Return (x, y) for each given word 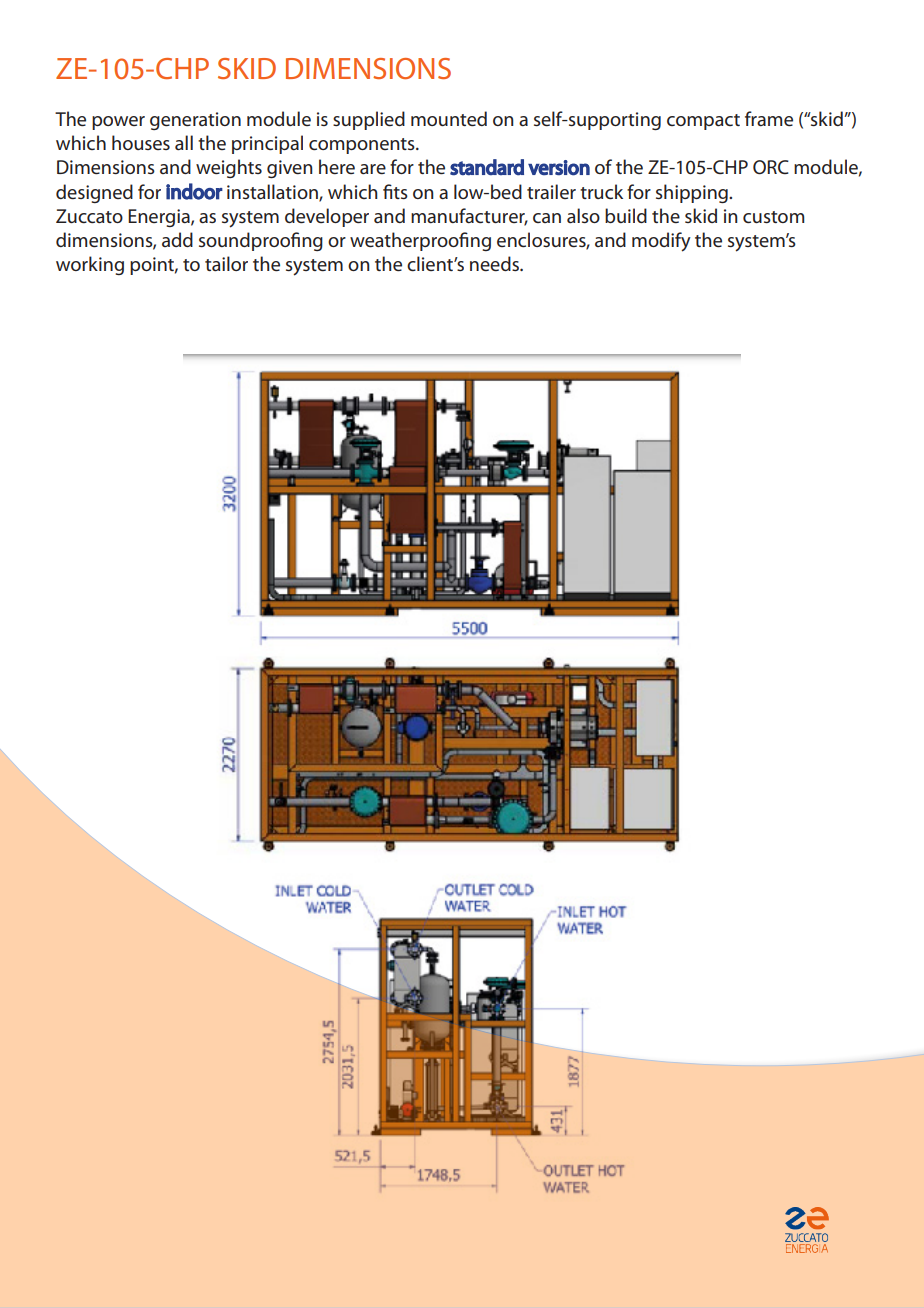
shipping (693, 193)
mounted (449, 118)
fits (395, 191)
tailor (226, 263)
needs (495, 263)
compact (703, 122)
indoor (194, 191)
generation (195, 121)
